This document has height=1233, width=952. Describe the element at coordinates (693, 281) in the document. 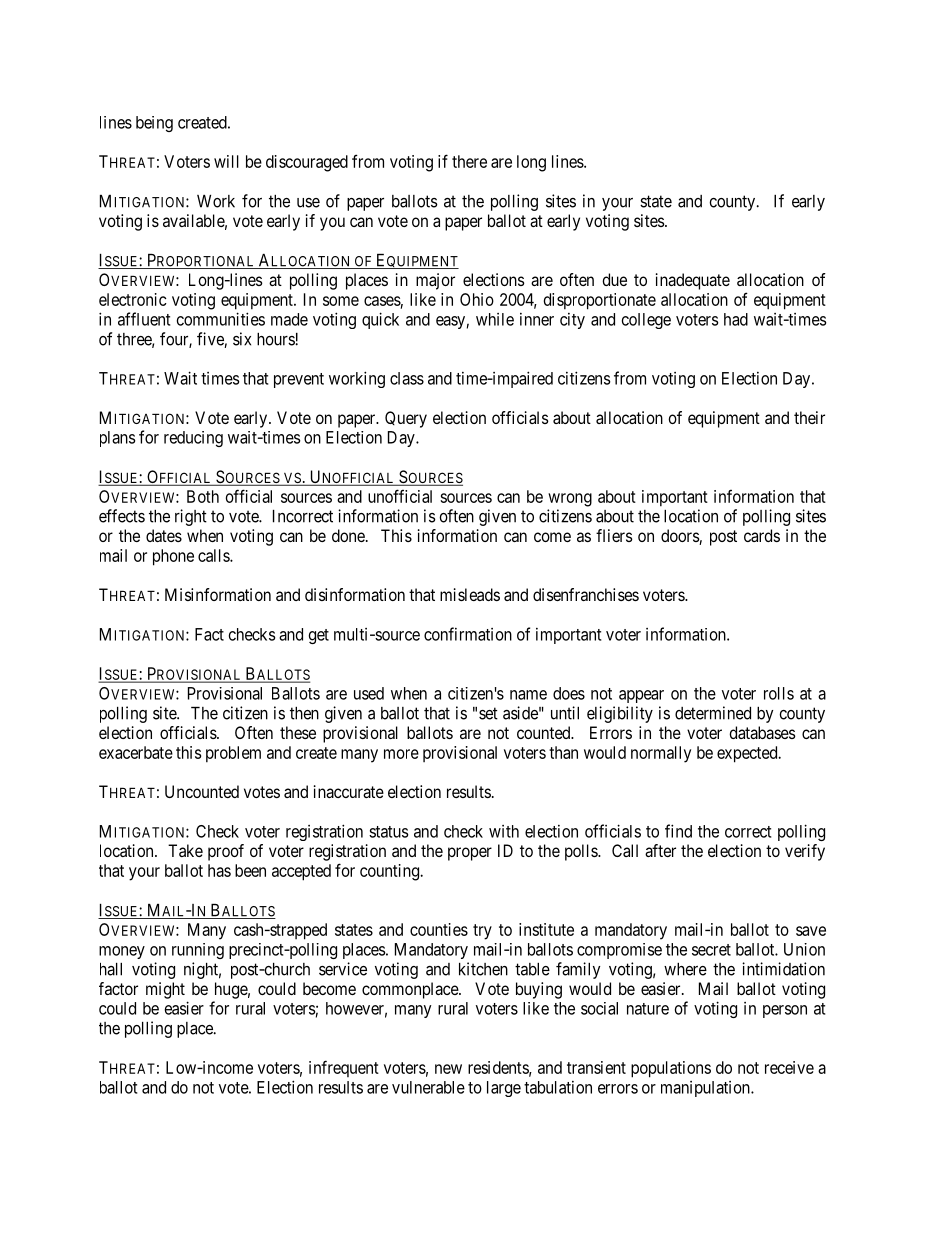

I see `inadequate` at that location.
